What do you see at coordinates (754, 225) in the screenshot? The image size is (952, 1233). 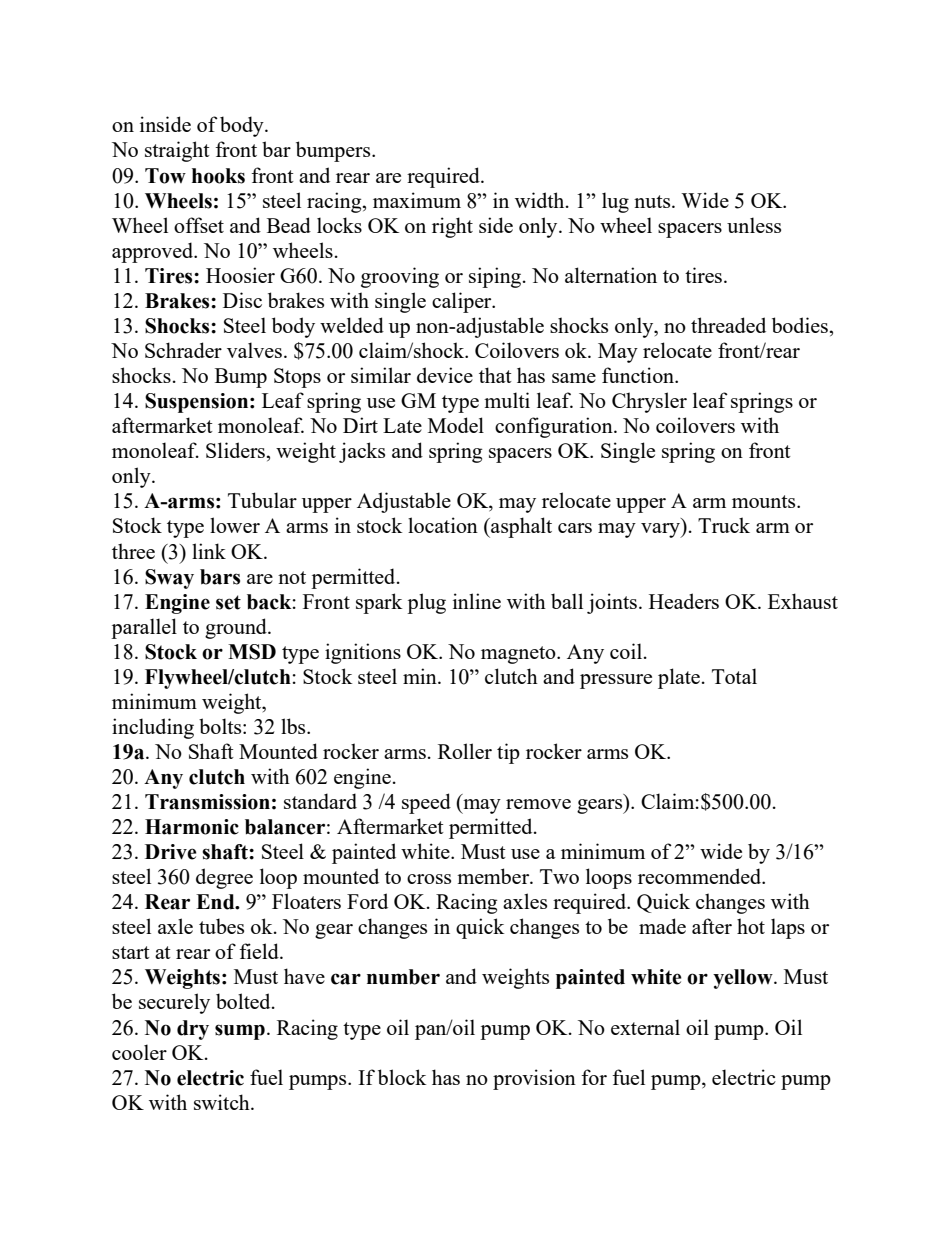 I see `unless` at bounding box center [754, 225].
